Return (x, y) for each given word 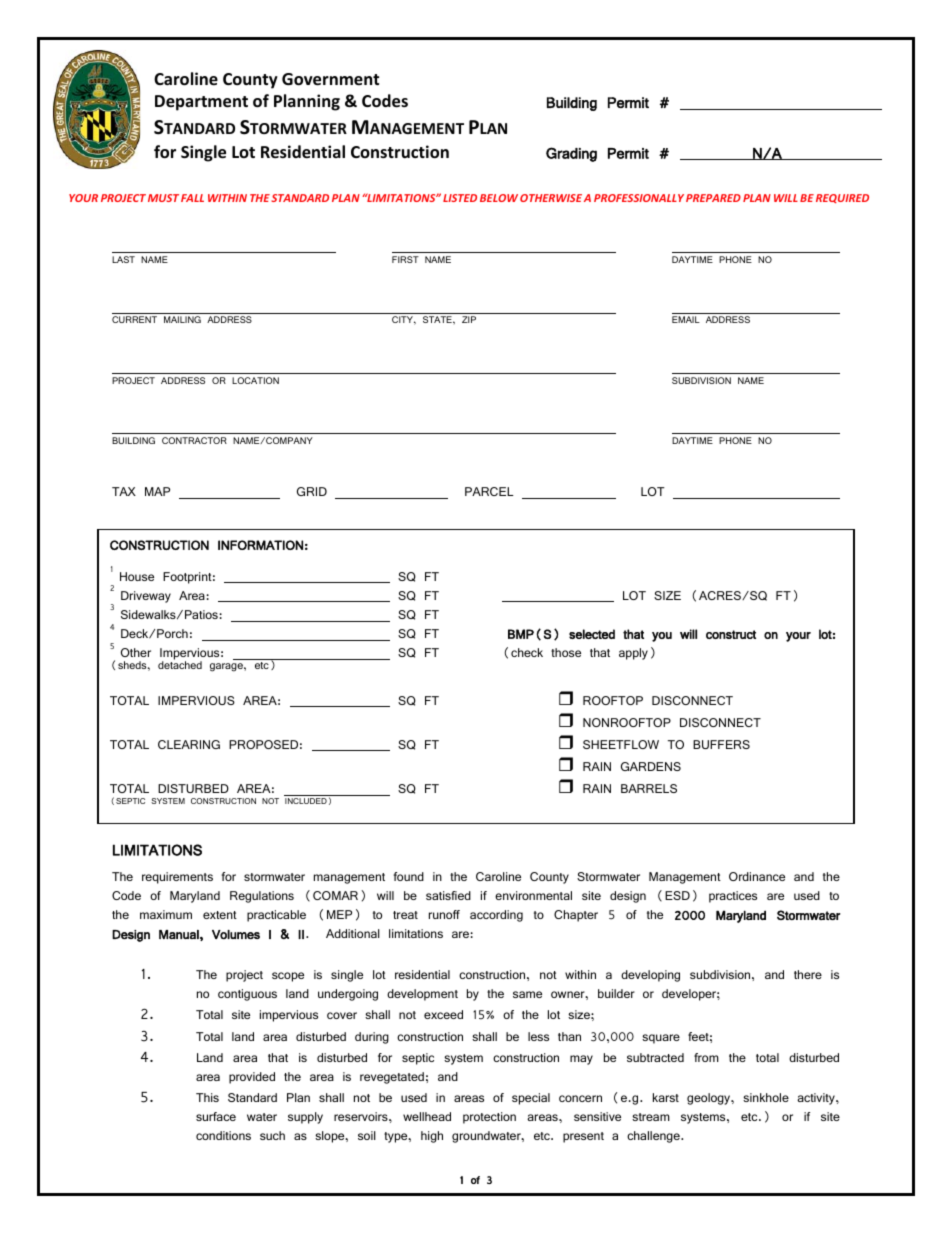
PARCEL (489, 491)
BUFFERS (721, 744)
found (408, 876)
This (207, 1097)
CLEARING (189, 744)
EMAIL (686, 319)
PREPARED (713, 198)
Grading (571, 154)
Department (201, 103)
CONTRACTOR (194, 440)
